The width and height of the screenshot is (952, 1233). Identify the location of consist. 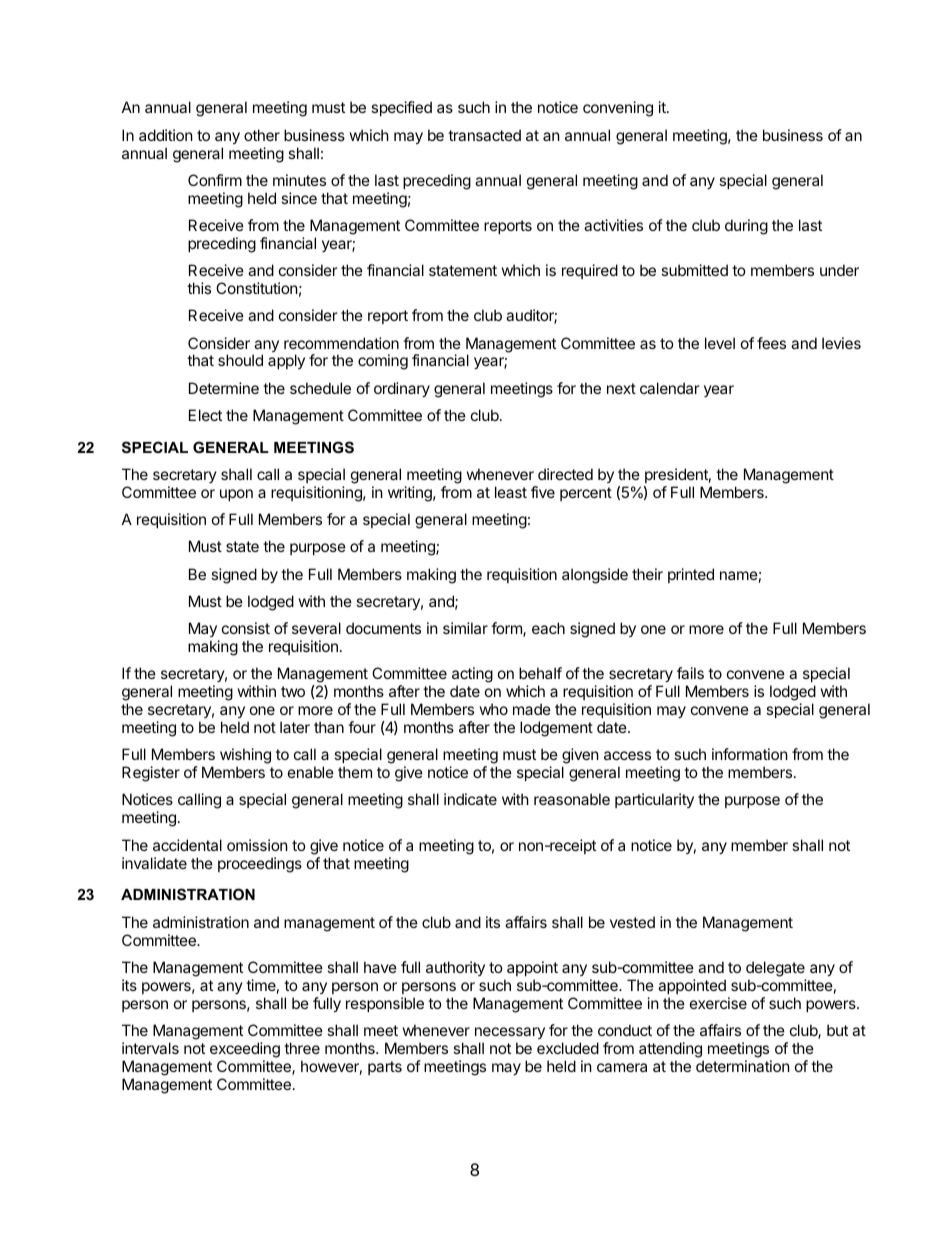
(246, 628).
